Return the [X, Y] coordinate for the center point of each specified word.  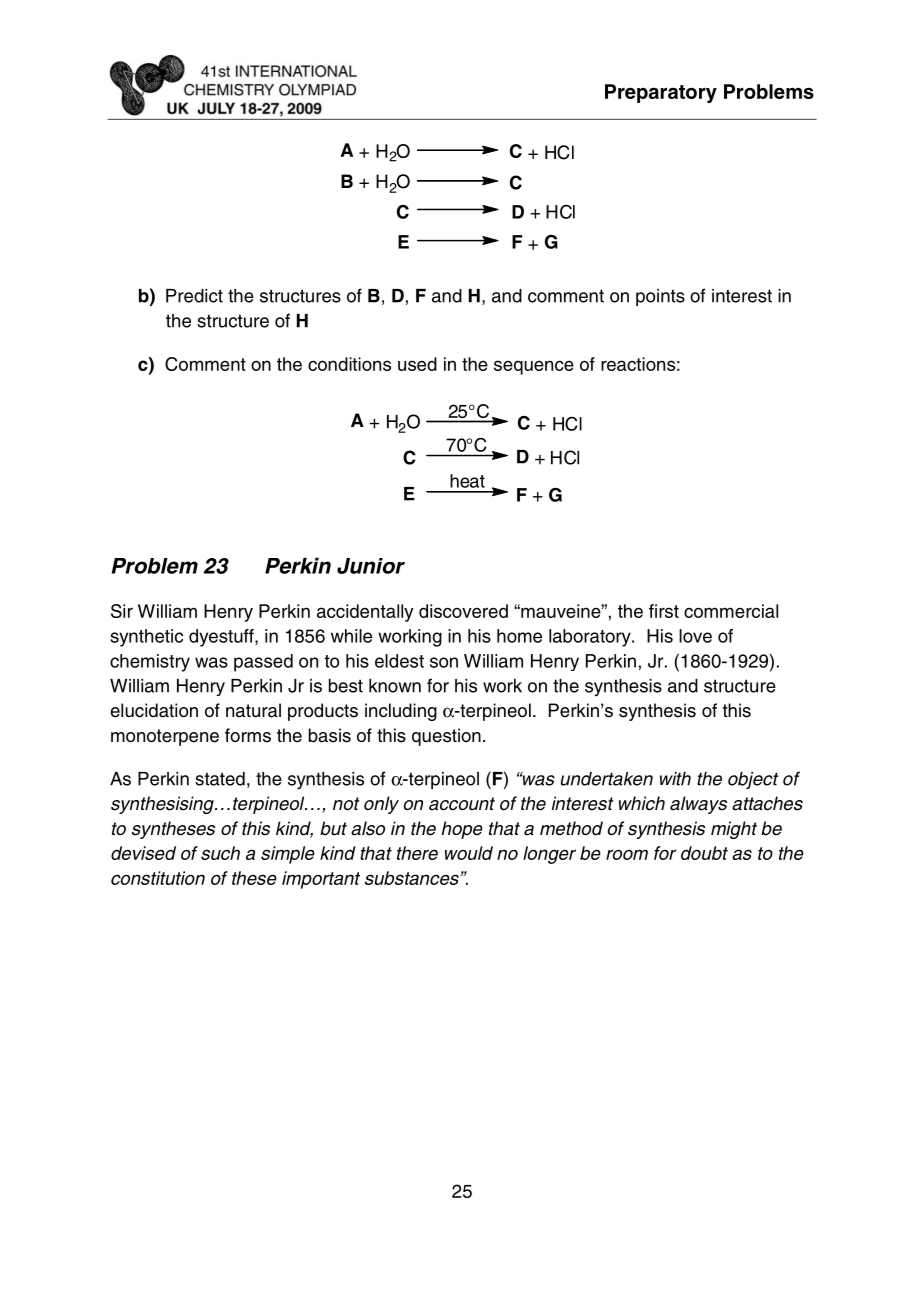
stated [220, 779]
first [664, 611]
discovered [463, 611]
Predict [194, 296]
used [417, 364]
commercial [731, 611]
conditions [349, 364]
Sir [122, 611]
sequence [534, 367]
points [660, 297]
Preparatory [661, 93]
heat [467, 481]
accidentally [365, 613]
